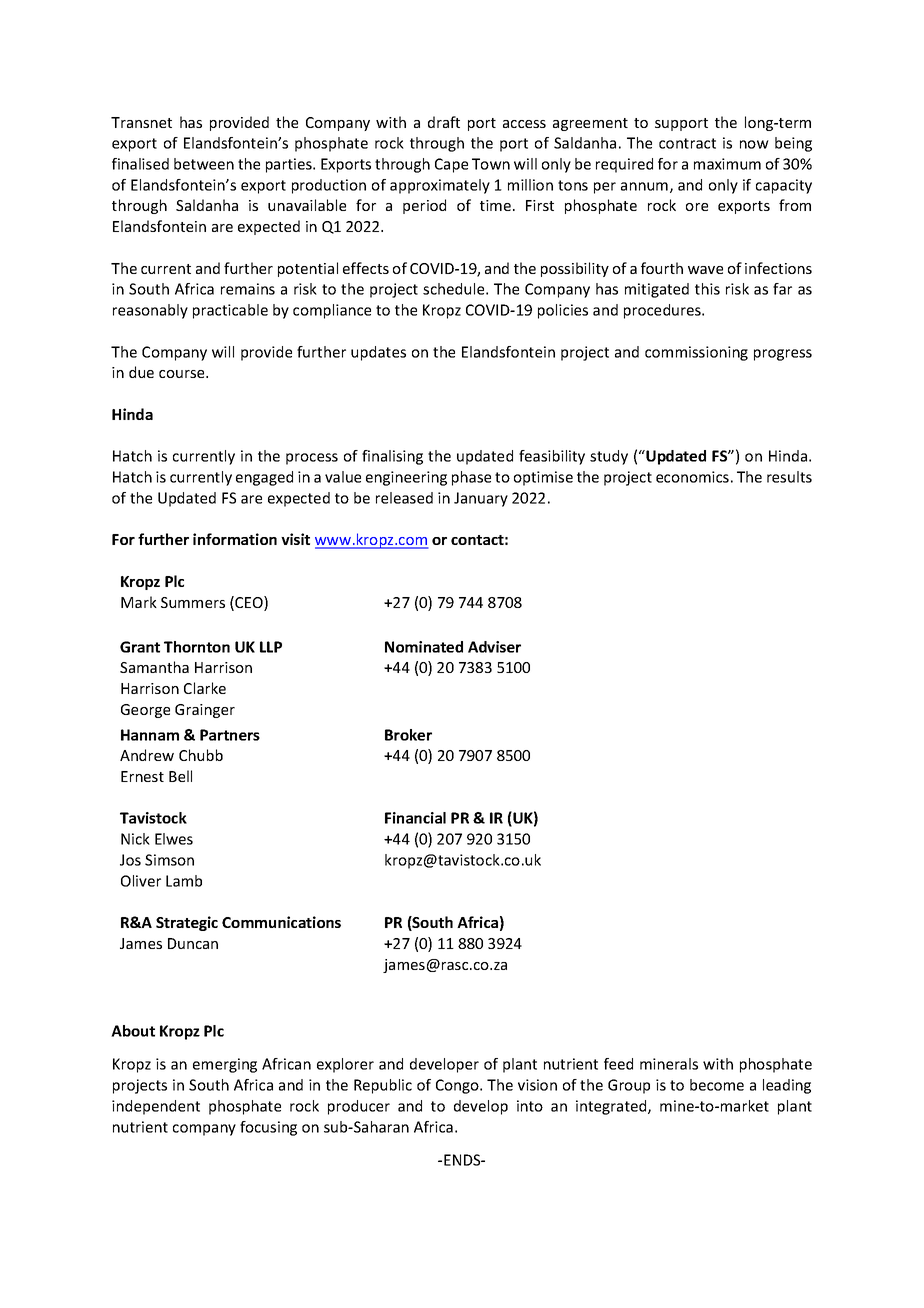  I want to click on maximum, so click(727, 164).
